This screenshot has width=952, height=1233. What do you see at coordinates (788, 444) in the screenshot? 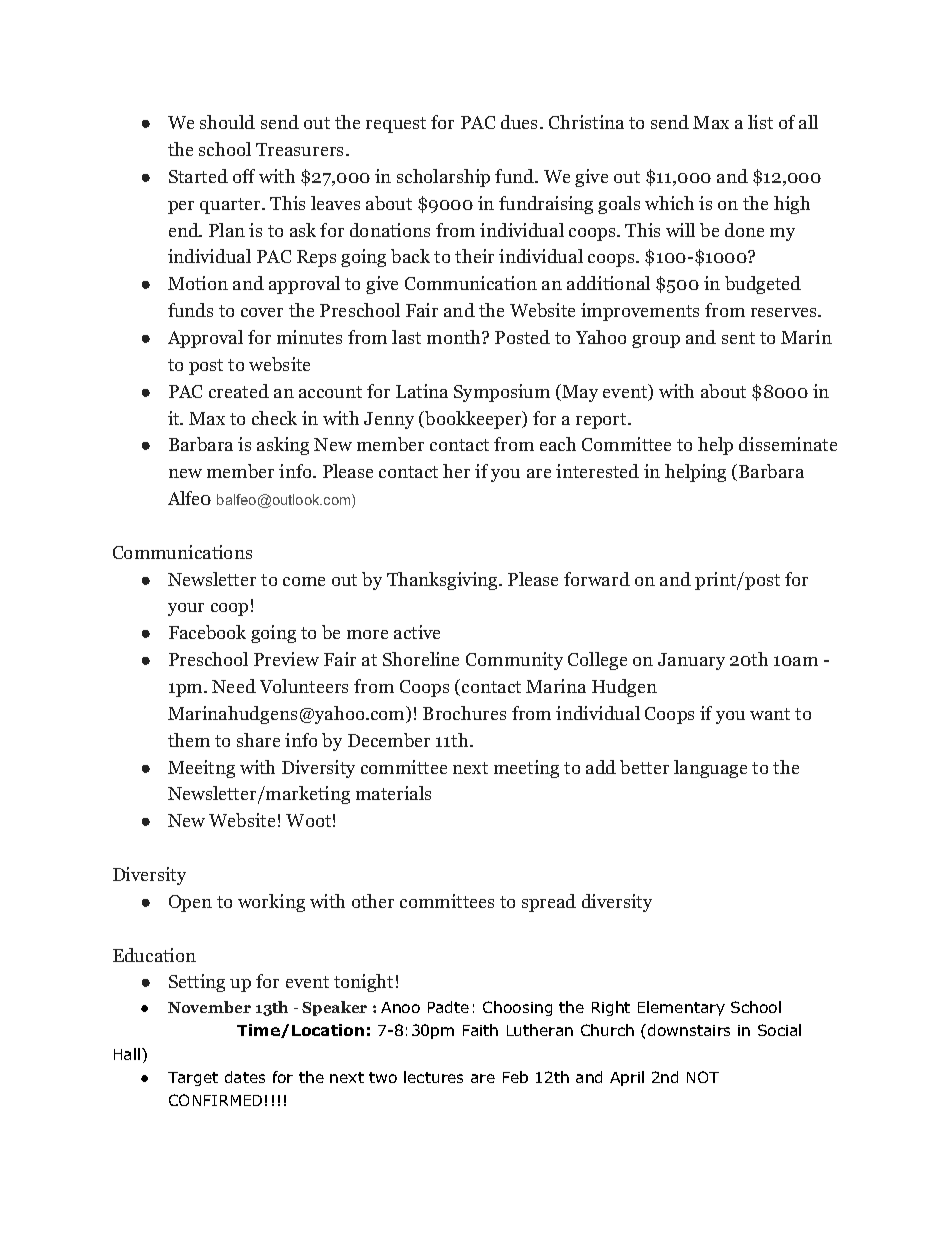
I see `disseminate` at bounding box center [788, 444].
